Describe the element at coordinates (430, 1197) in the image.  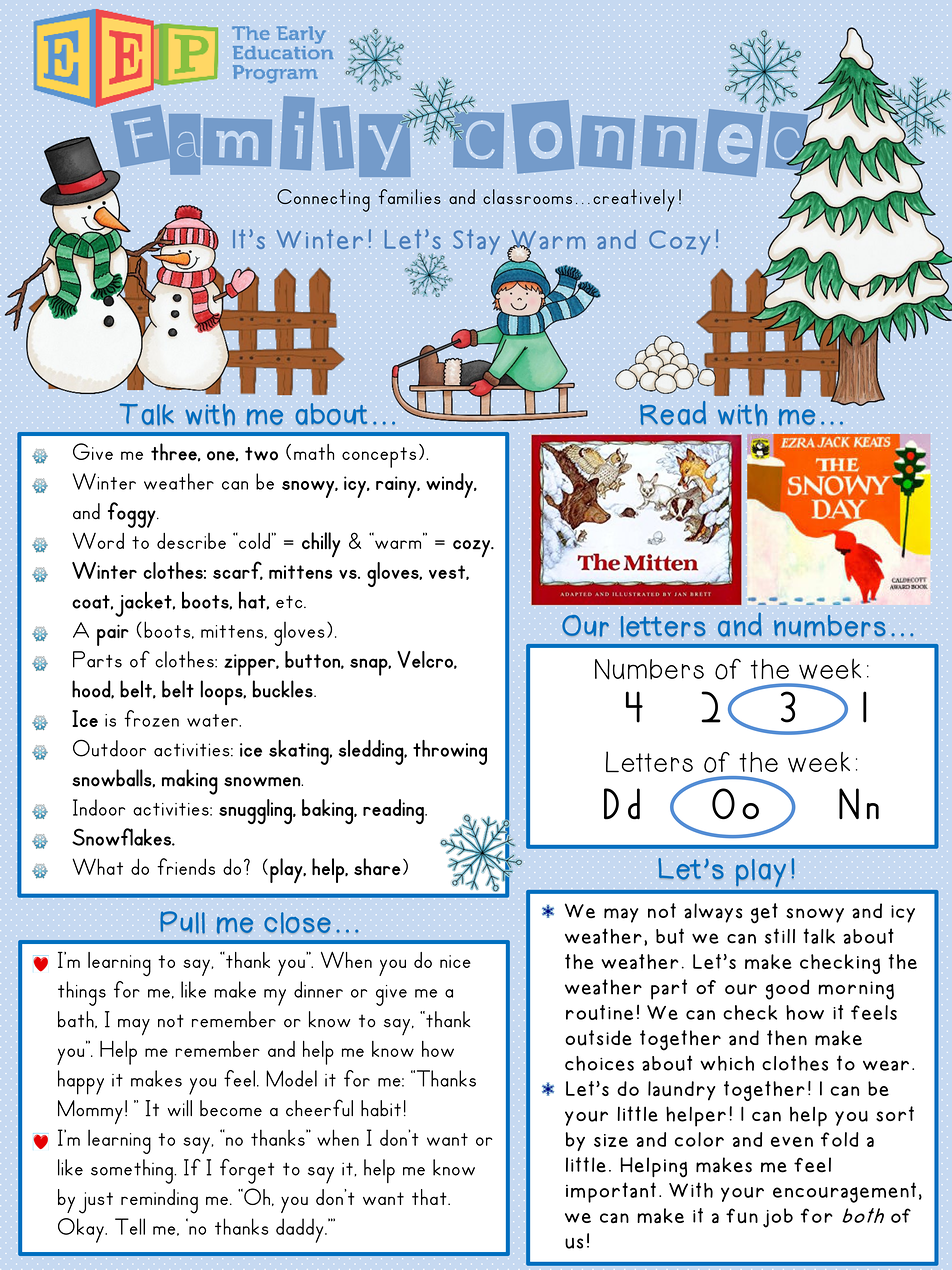
I see `that` at that location.
